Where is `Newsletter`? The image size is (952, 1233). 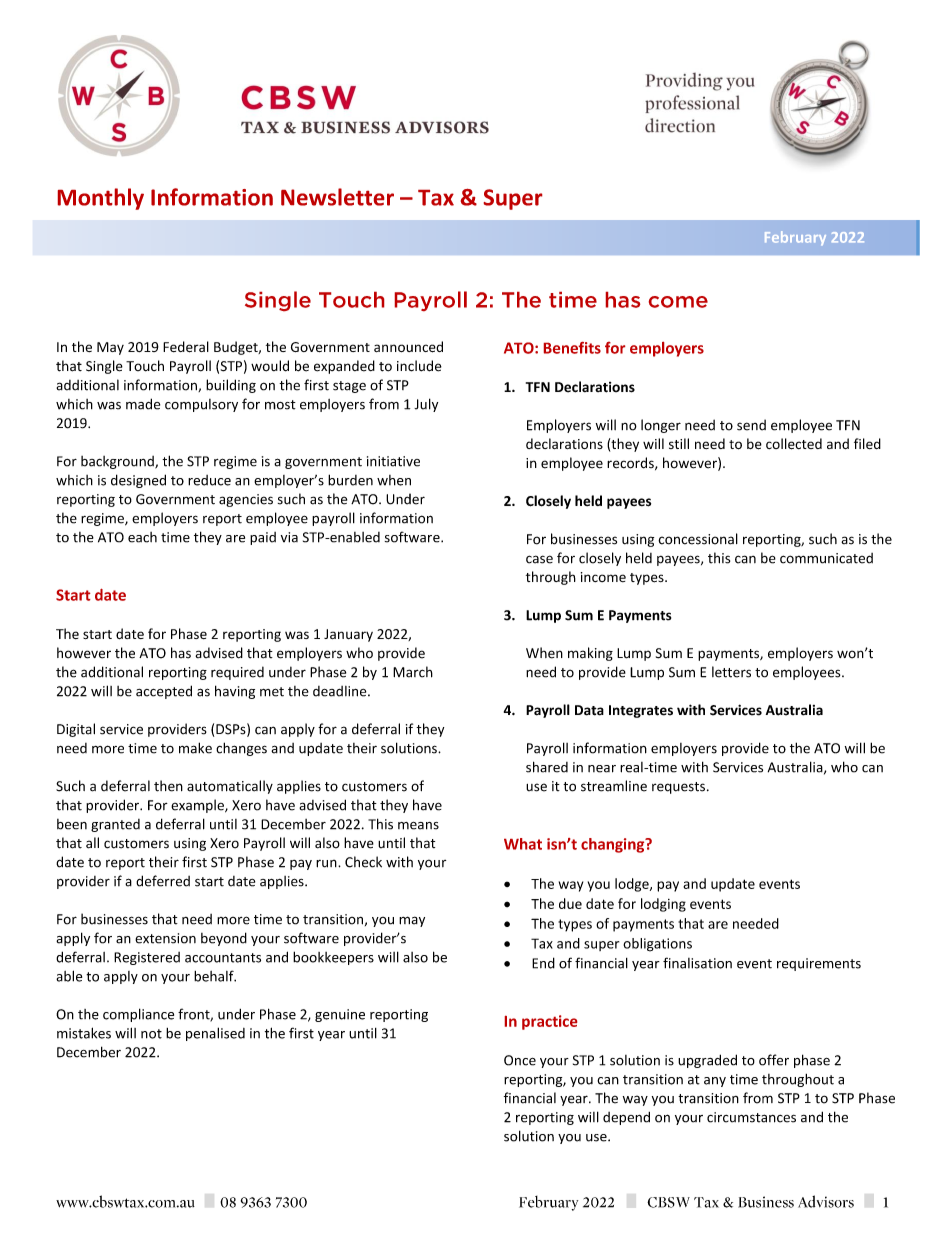 Newsletter is located at coordinates (337, 197).
